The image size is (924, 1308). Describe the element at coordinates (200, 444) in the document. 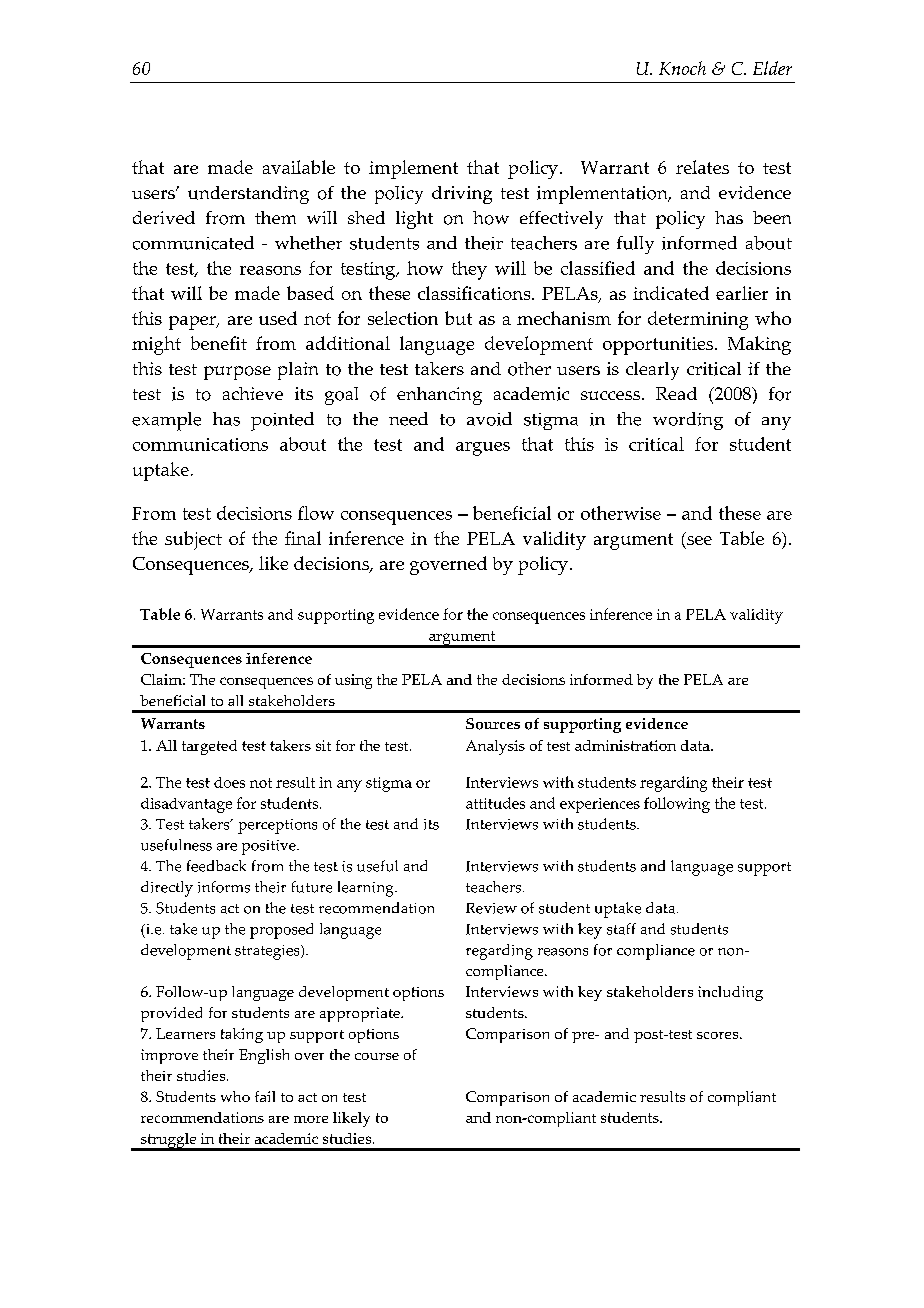

I see `communications` at that location.
